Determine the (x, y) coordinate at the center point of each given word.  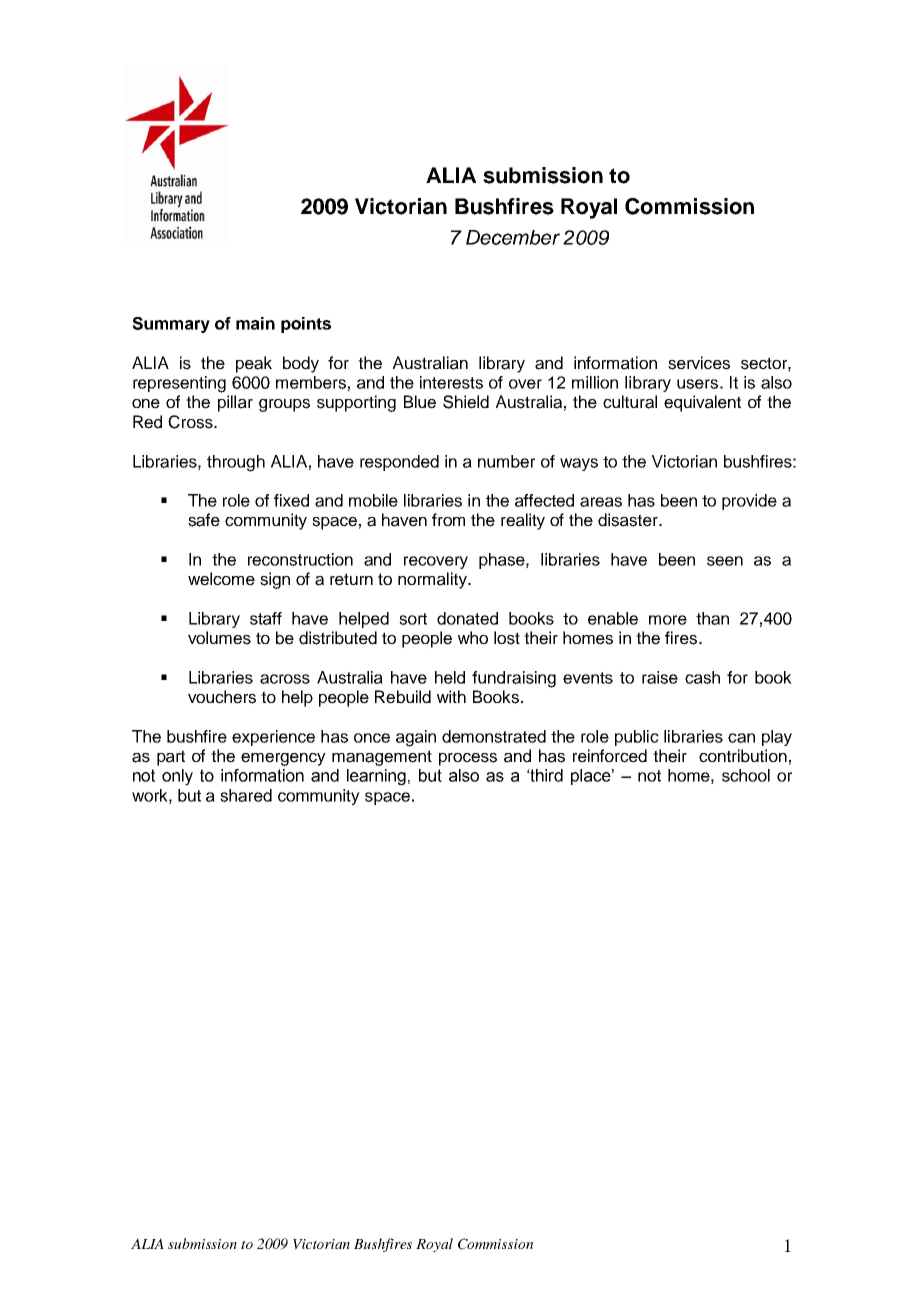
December (513, 237)
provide (749, 502)
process (468, 759)
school (746, 775)
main (255, 323)
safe (204, 520)
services (699, 363)
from (448, 519)
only (177, 777)
